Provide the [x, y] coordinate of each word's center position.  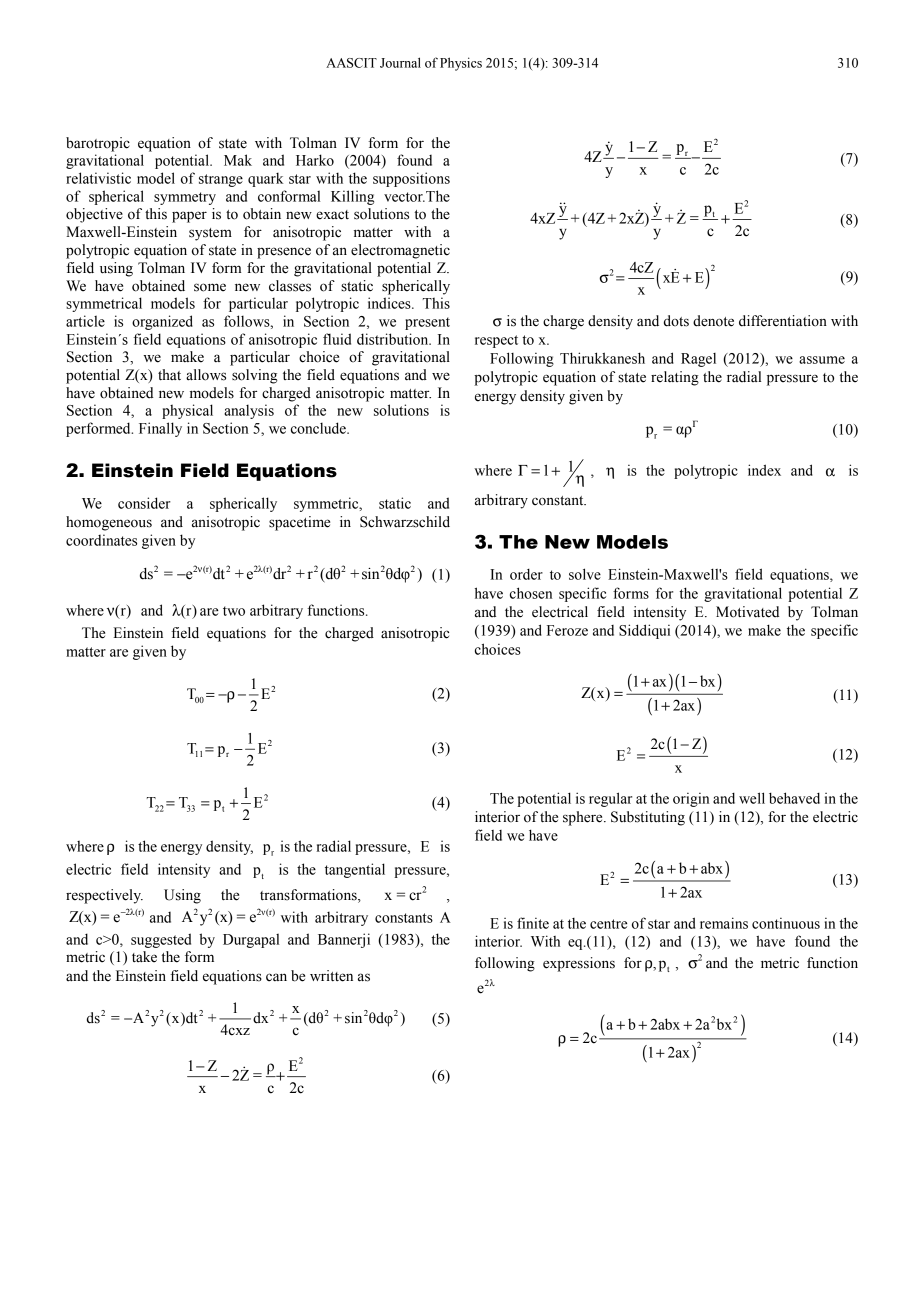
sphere [584, 818]
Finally [160, 429]
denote [713, 321]
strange [221, 180]
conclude [319, 428]
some [210, 287]
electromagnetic [400, 251]
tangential [355, 870]
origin [691, 800]
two [234, 611]
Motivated [747, 612]
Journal [400, 62]
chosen [531, 593]
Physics [461, 64]
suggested [161, 940]
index [764, 470]
